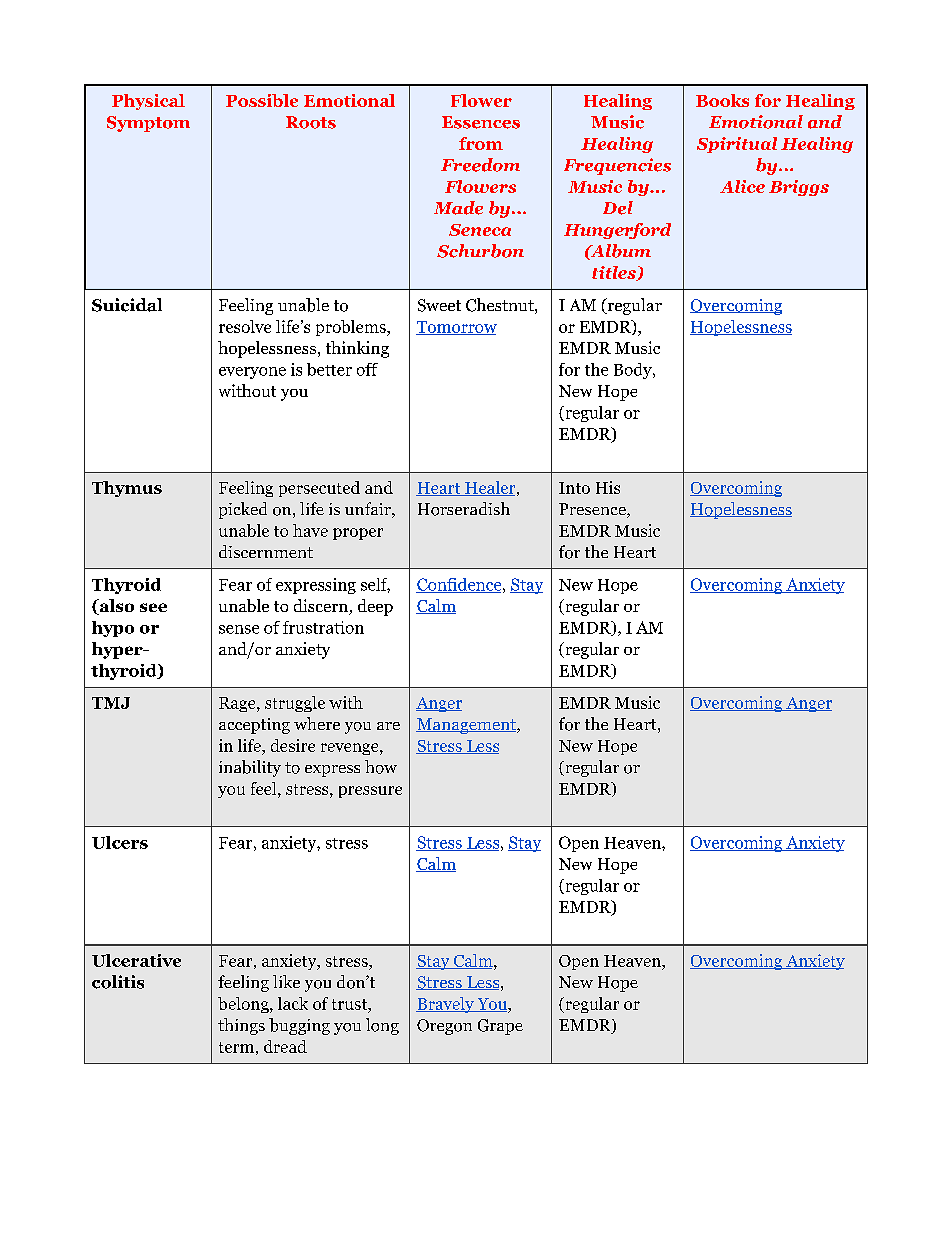 The width and height of the document is (952, 1233). What do you see at coordinates (148, 124) in the document?
I see `Symptom` at bounding box center [148, 124].
